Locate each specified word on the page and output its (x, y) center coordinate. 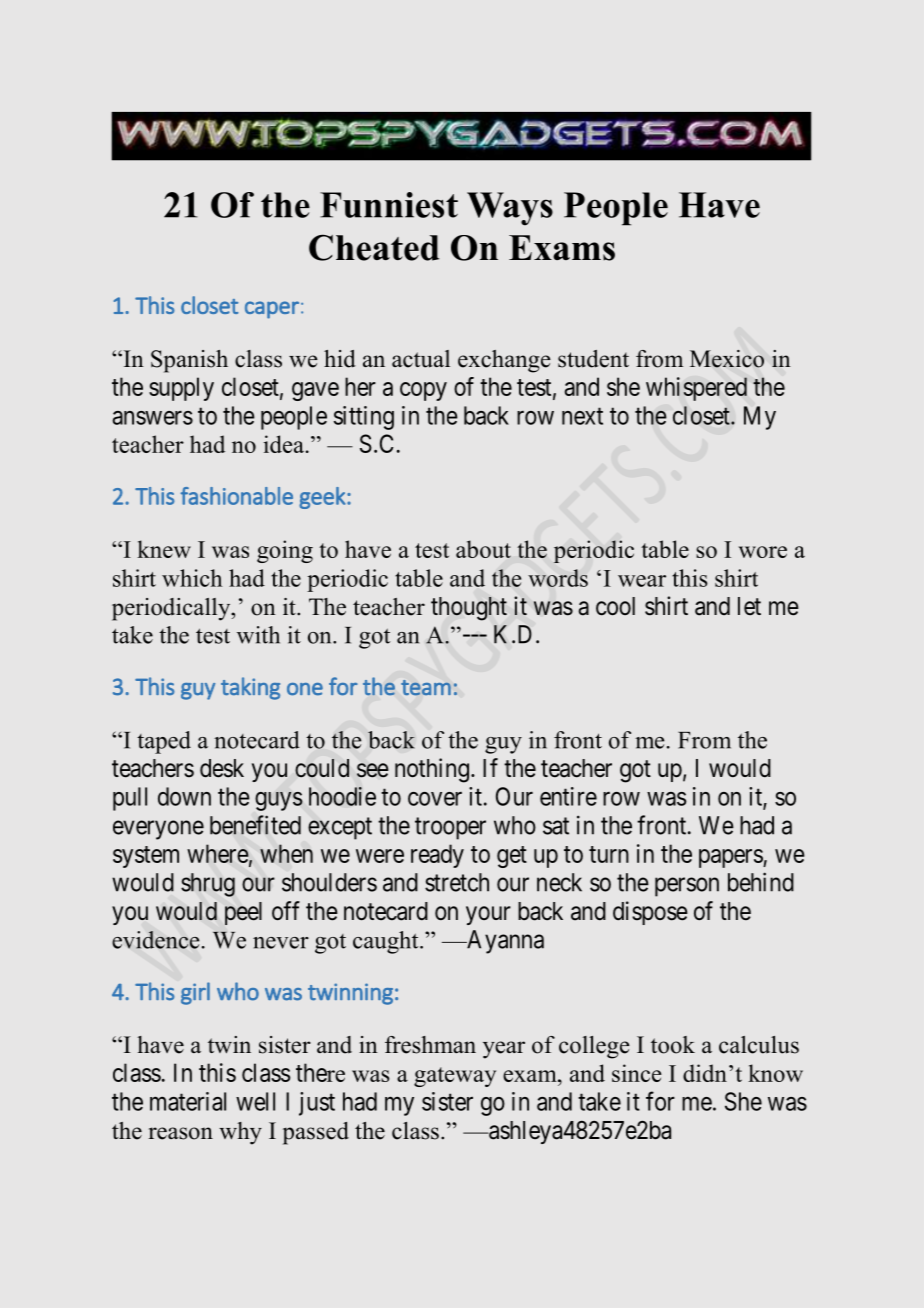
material (188, 1101)
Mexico (727, 359)
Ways (510, 209)
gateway (455, 1077)
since (637, 1073)
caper (272, 310)
